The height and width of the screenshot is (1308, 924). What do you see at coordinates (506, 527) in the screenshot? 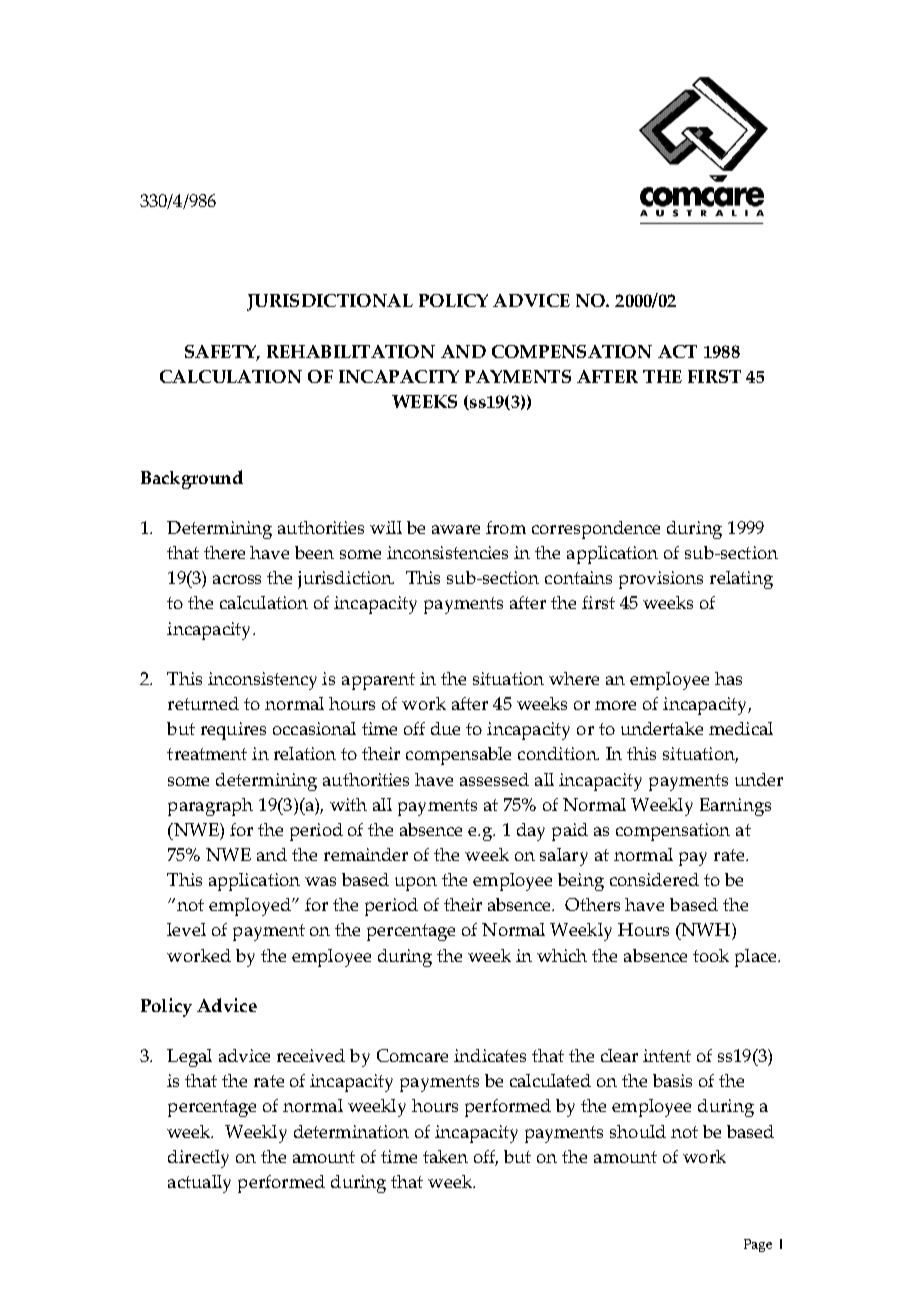
I see `from` at bounding box center [506, 527].
